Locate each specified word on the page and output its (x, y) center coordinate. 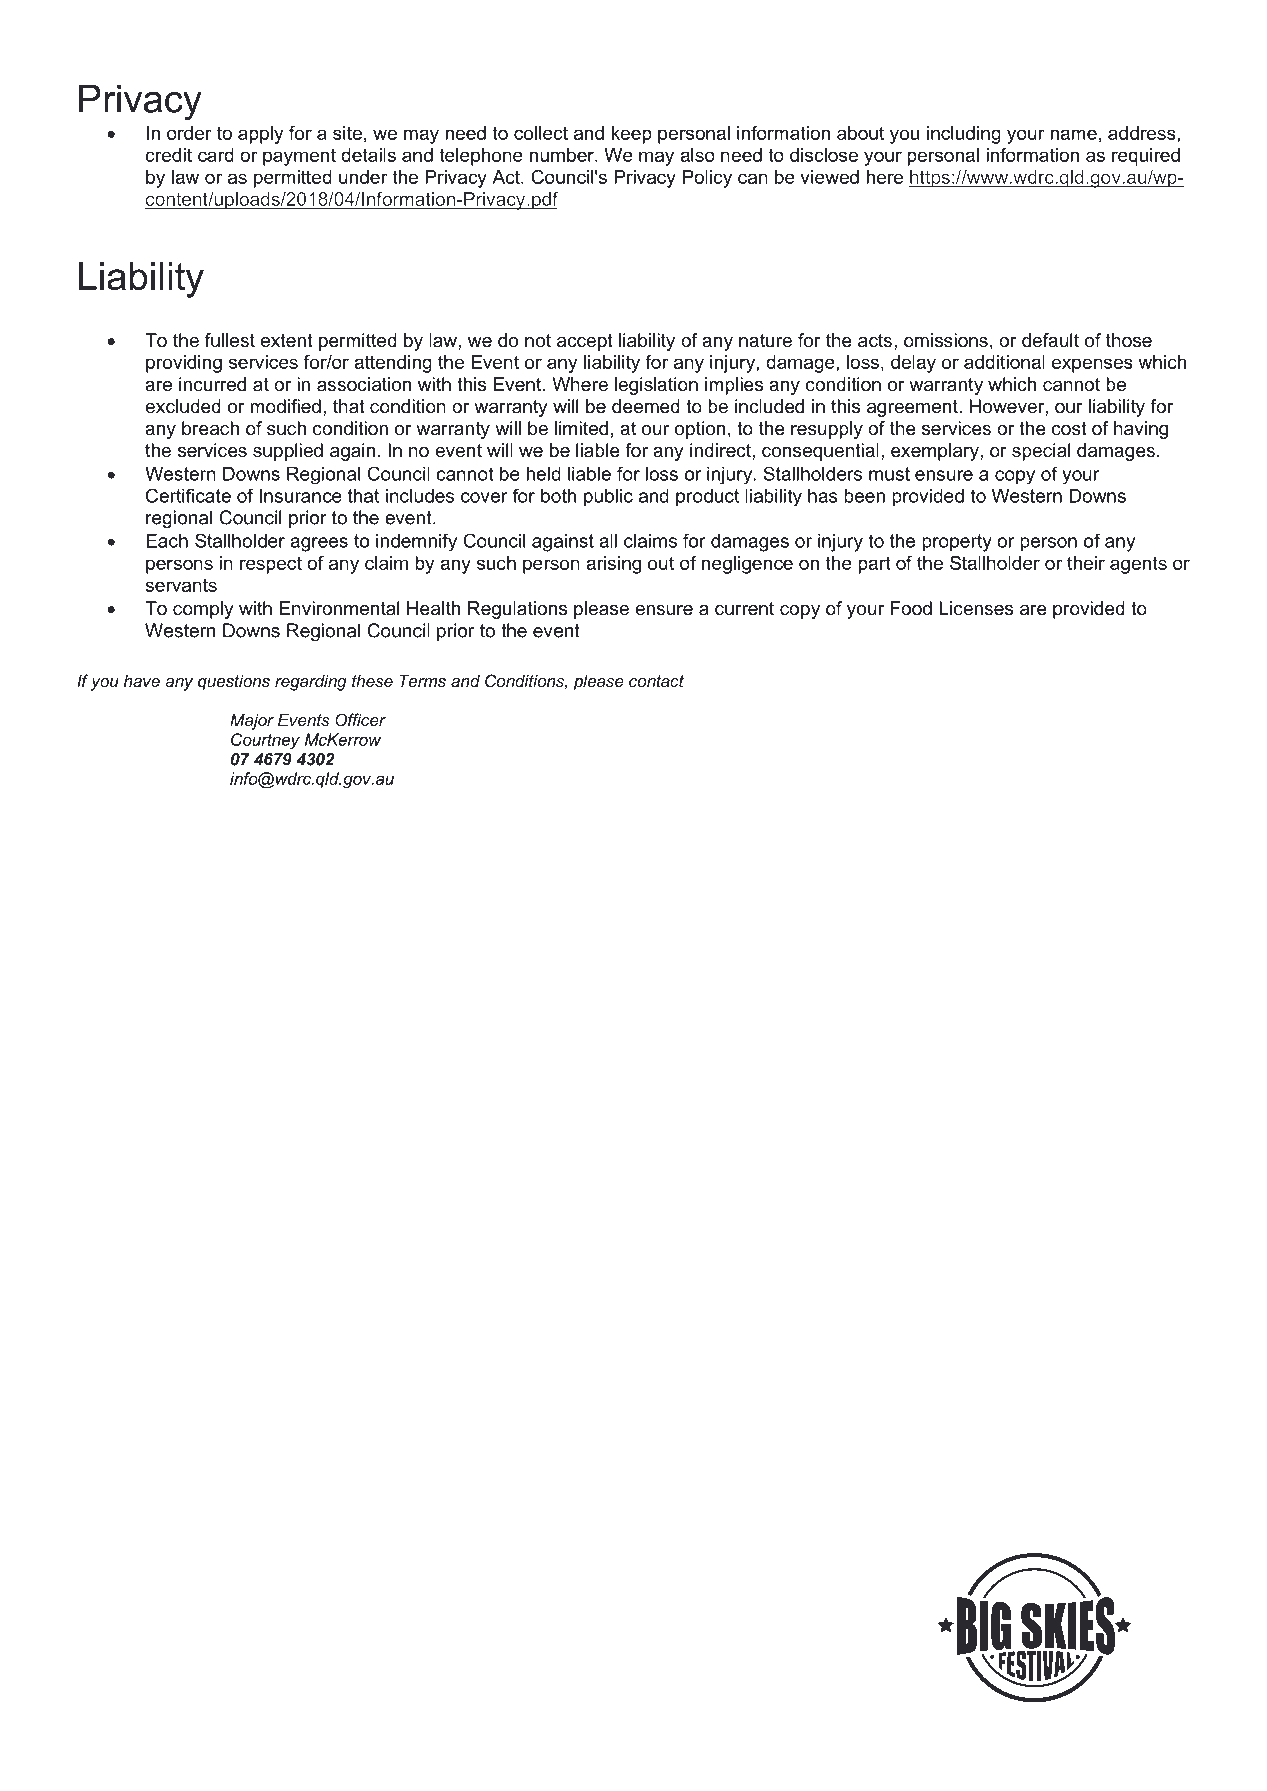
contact (656, 681)
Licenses (976, 608)
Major (252, 721)
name (1073, 134)
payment (299, 157)
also (697, 155)
